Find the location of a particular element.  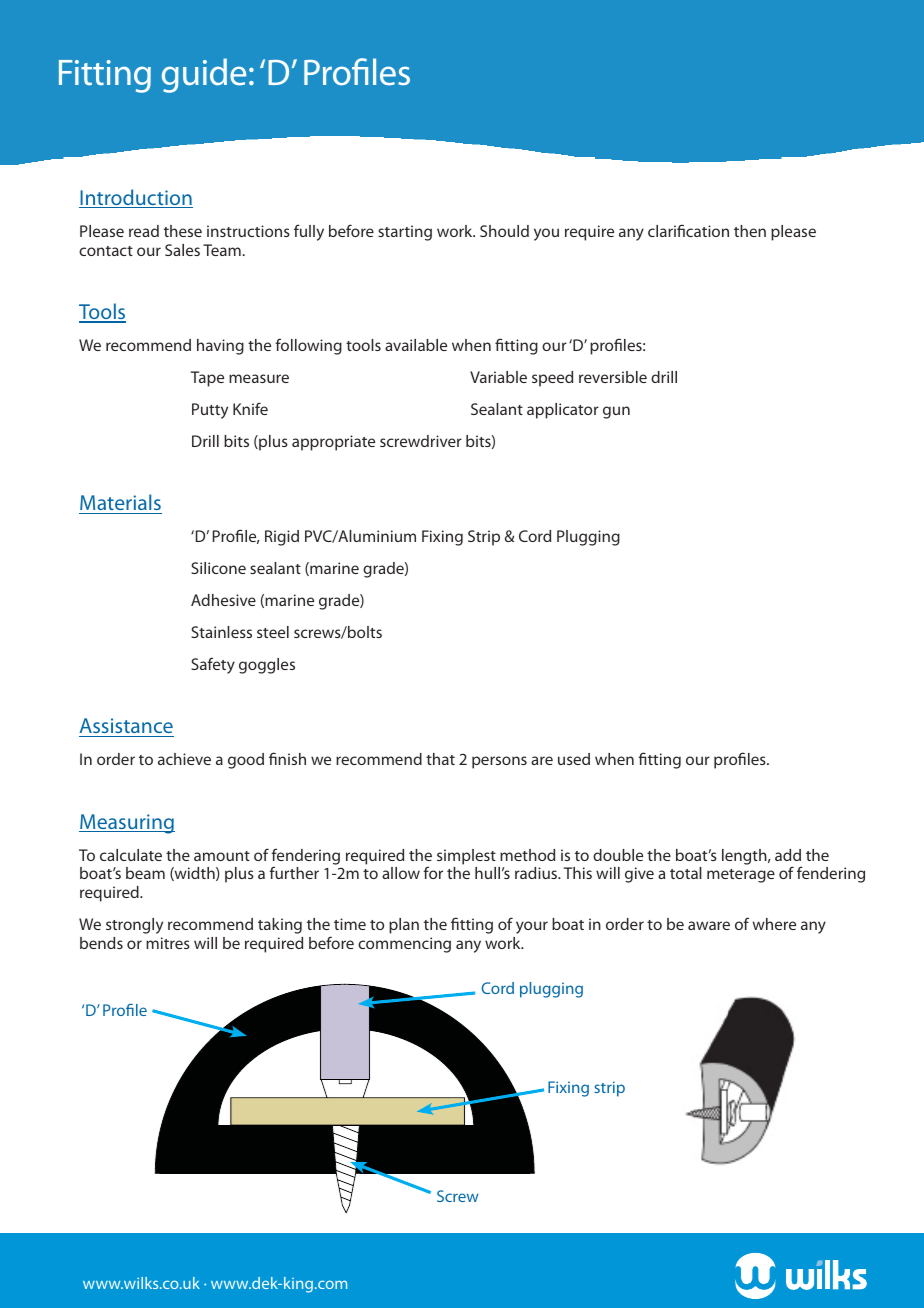

that is located at coordinates (440, 759).
